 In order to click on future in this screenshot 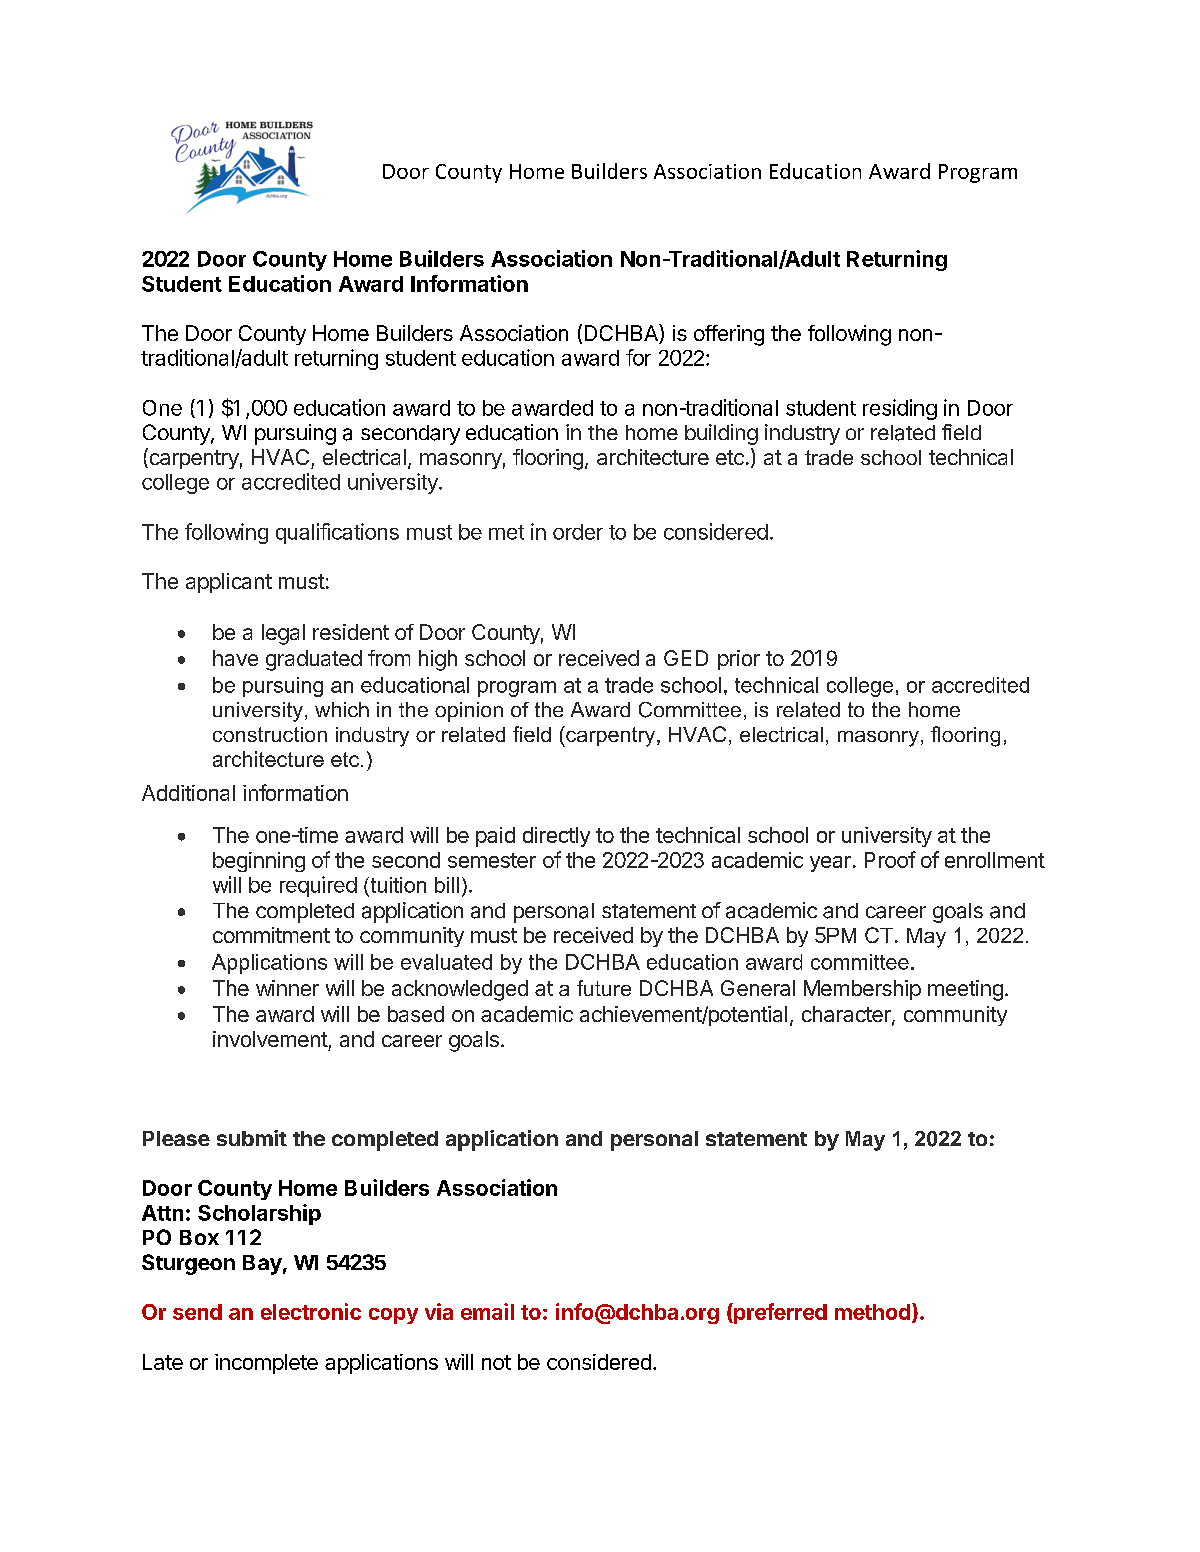, I will do `click(604, 988)`.
